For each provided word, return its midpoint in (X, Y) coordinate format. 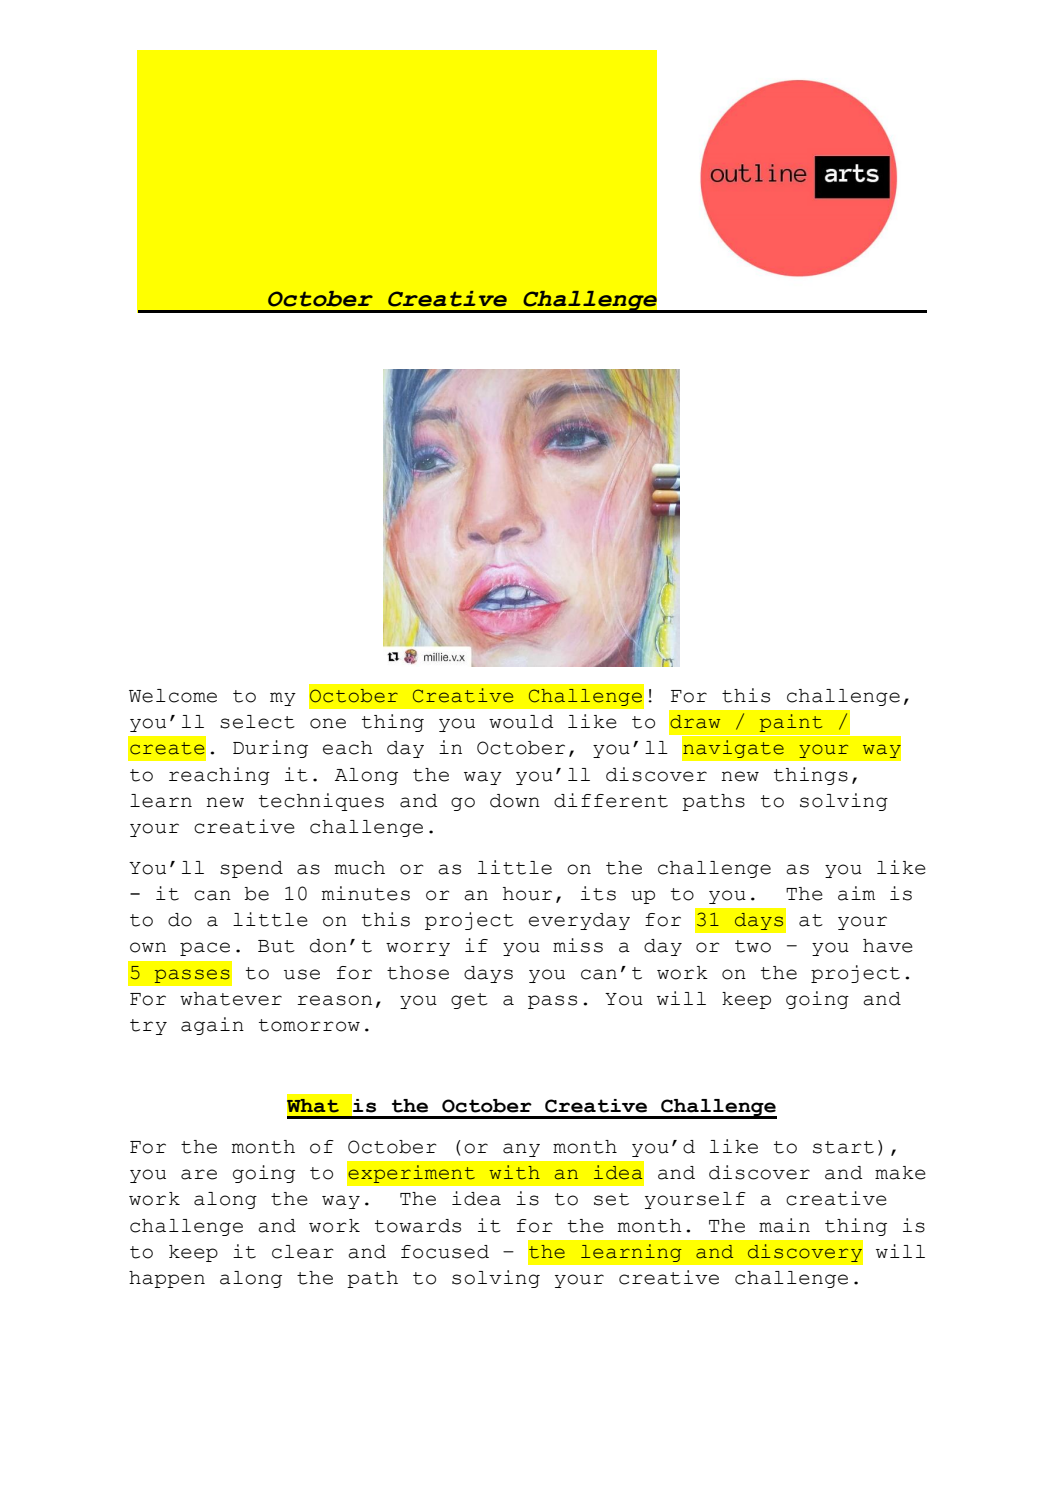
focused (445, 1252)
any (521, 1150)
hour (527, 894)
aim (856, 893)
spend (251, 869)
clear (302, 1252)
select (257, 722)
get (469, 1001)
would (521, 722)
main (784, 1225)
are (199, 1174)
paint (791, 723)
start (843, 1147)
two (753, 946)
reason (334, 1000)
